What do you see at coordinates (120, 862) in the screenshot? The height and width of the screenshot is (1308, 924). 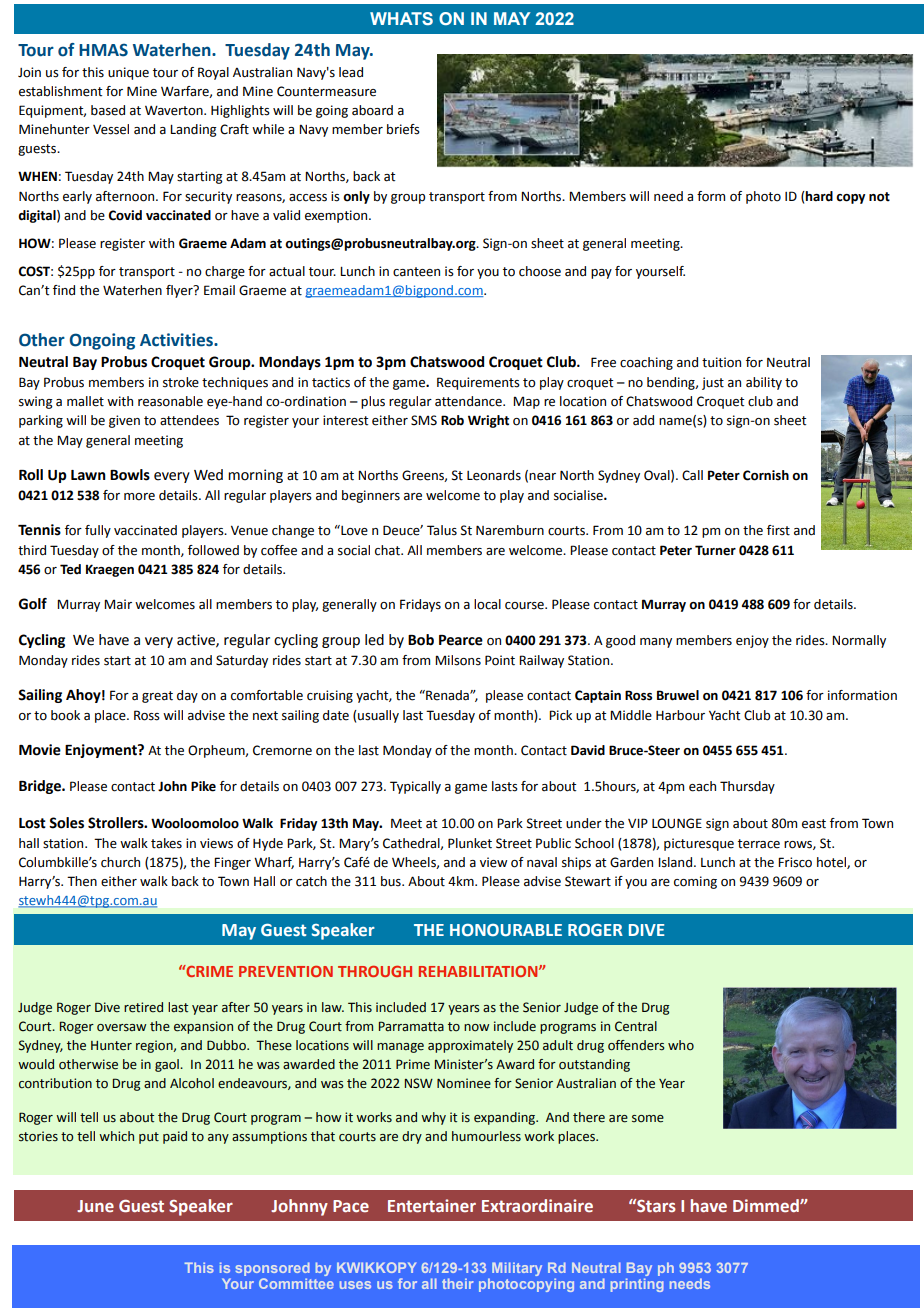 I see `church` at bounding box center [120, 862].
